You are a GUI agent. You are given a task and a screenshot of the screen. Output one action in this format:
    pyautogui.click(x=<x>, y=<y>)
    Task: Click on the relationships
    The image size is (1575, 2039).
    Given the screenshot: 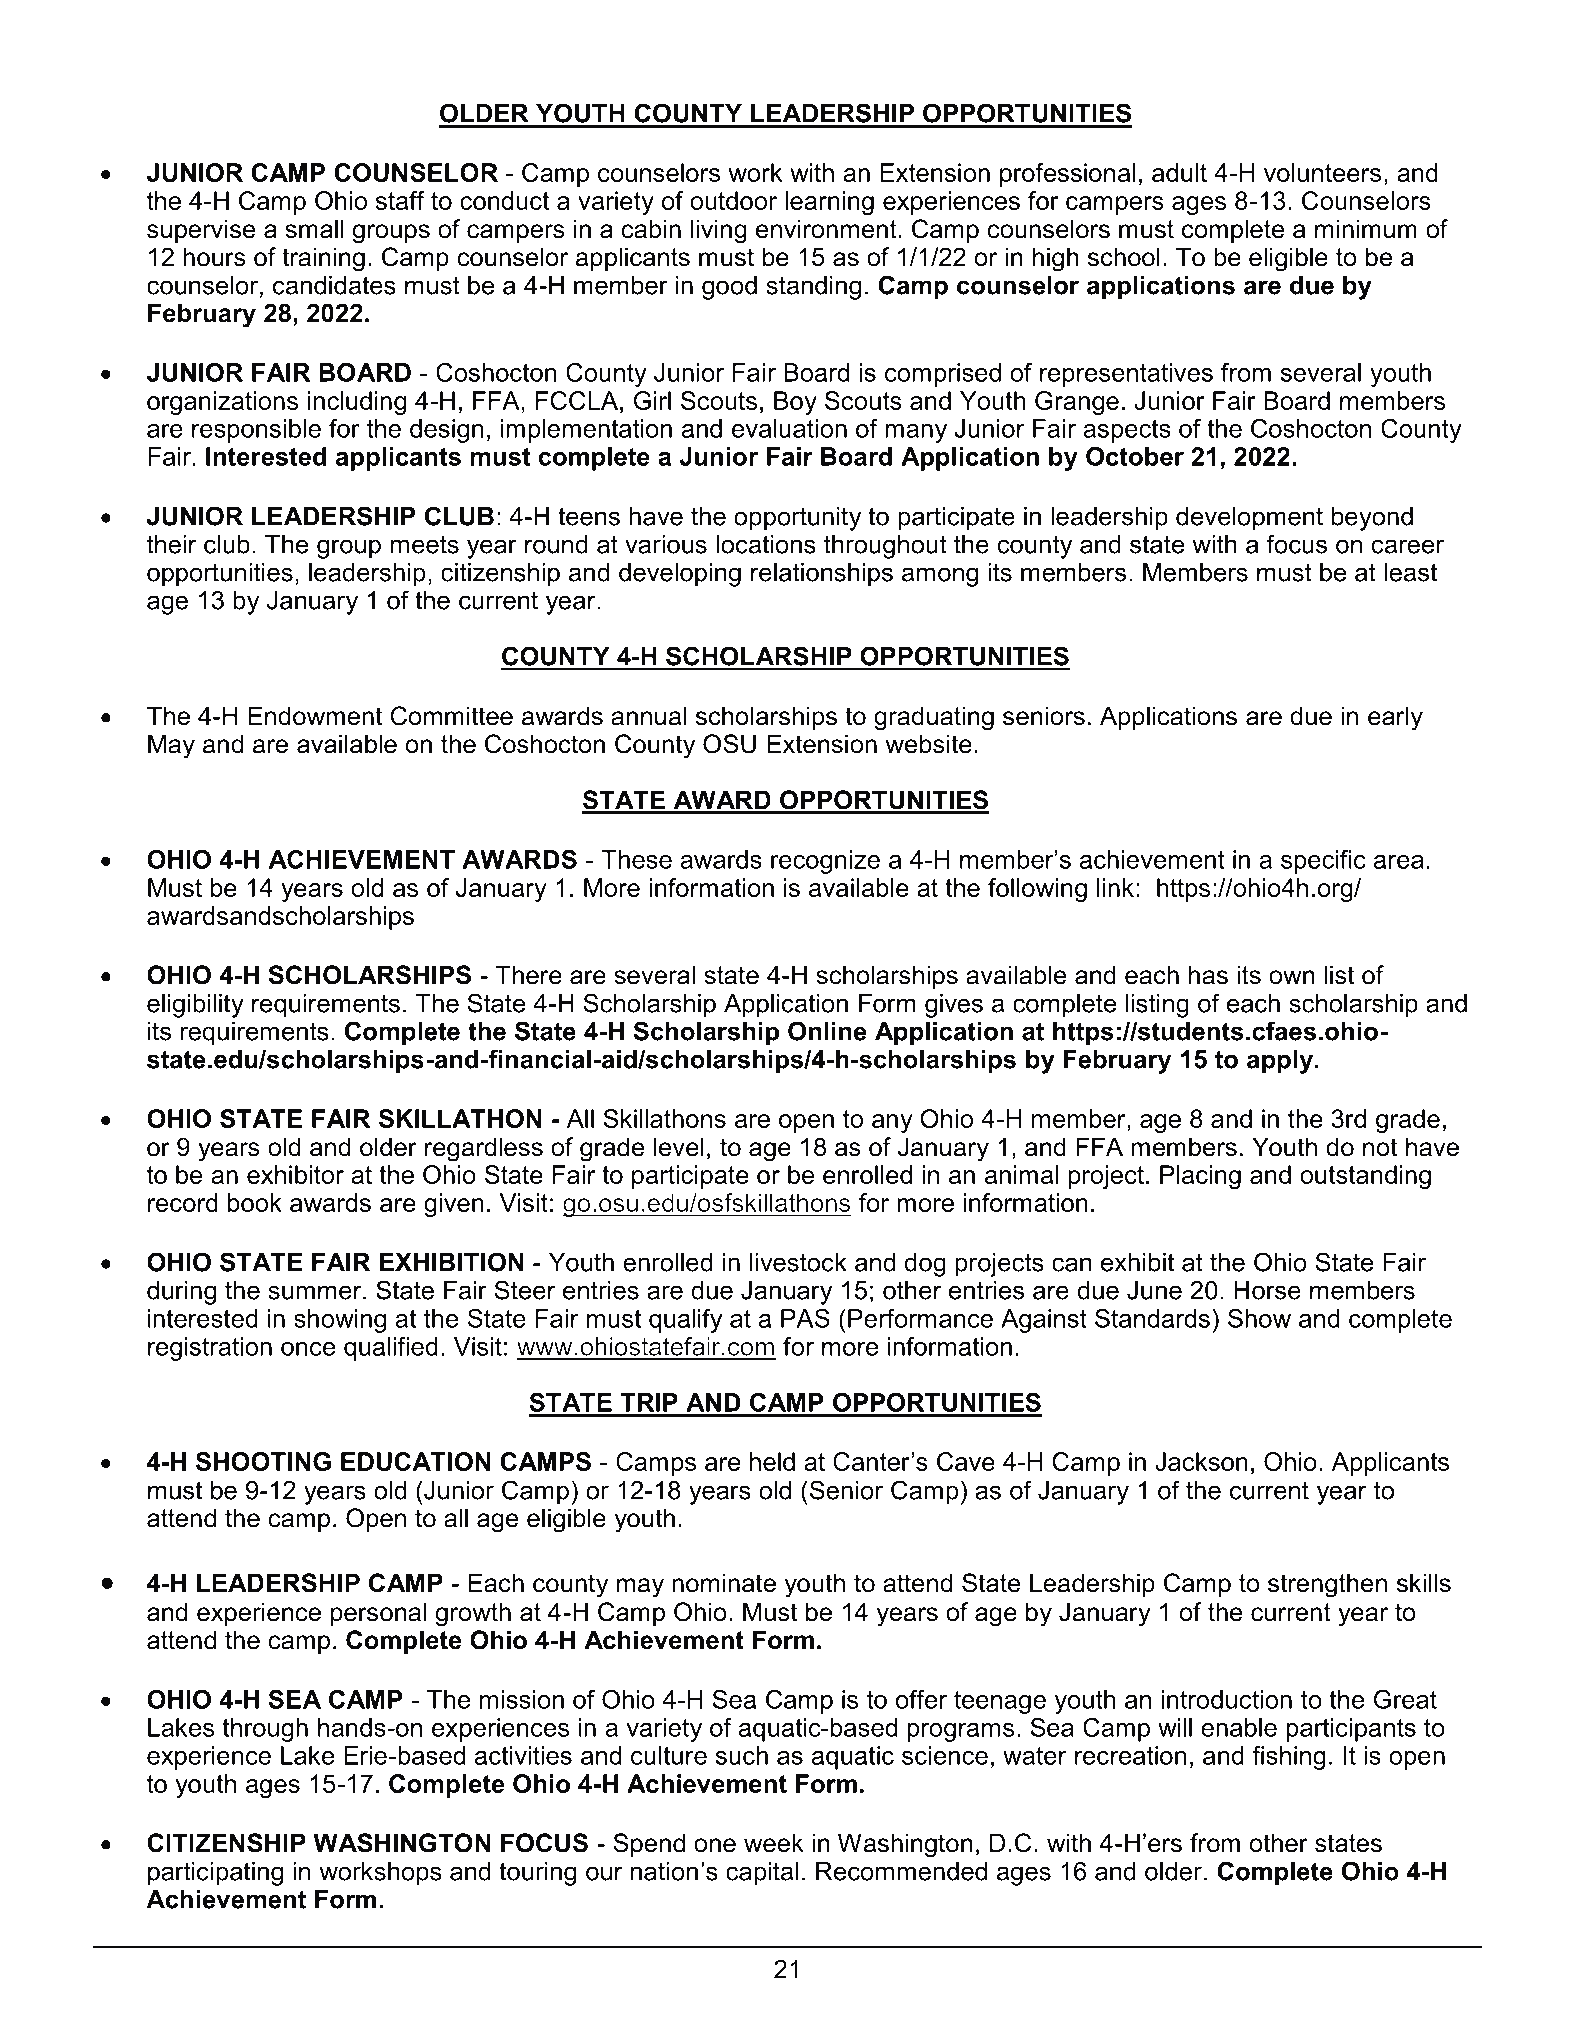 What is the action you would take?
    pyautogui.click(x=822, y=575)
